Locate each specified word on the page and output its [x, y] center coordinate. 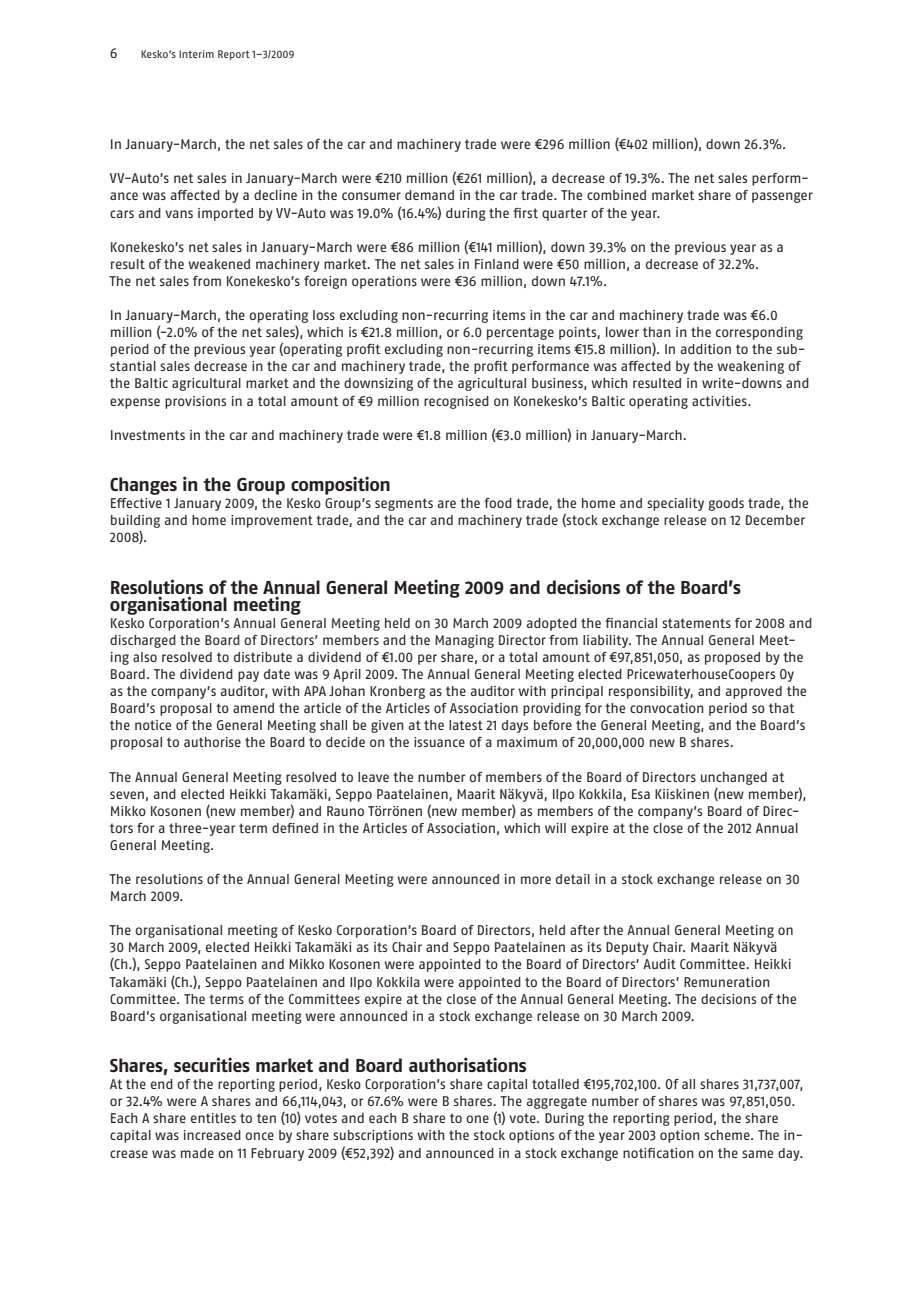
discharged [143, 641]
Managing [464, 641]
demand [429, 195]
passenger [782, 197]
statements [696, 623]
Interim [196, 54]
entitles [213, 1118]
